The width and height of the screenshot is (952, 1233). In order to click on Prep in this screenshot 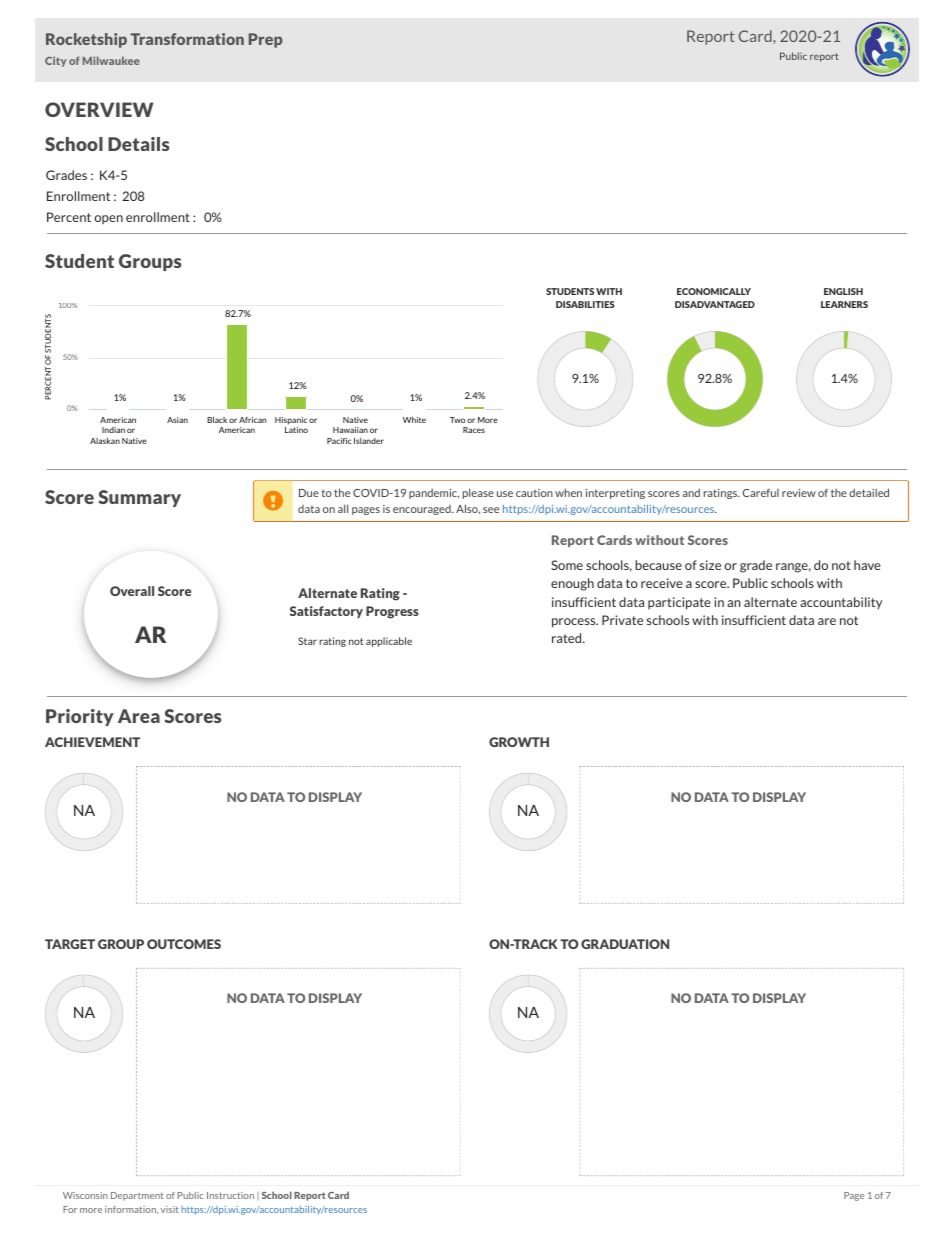, I will do `click(265, 40)`.
